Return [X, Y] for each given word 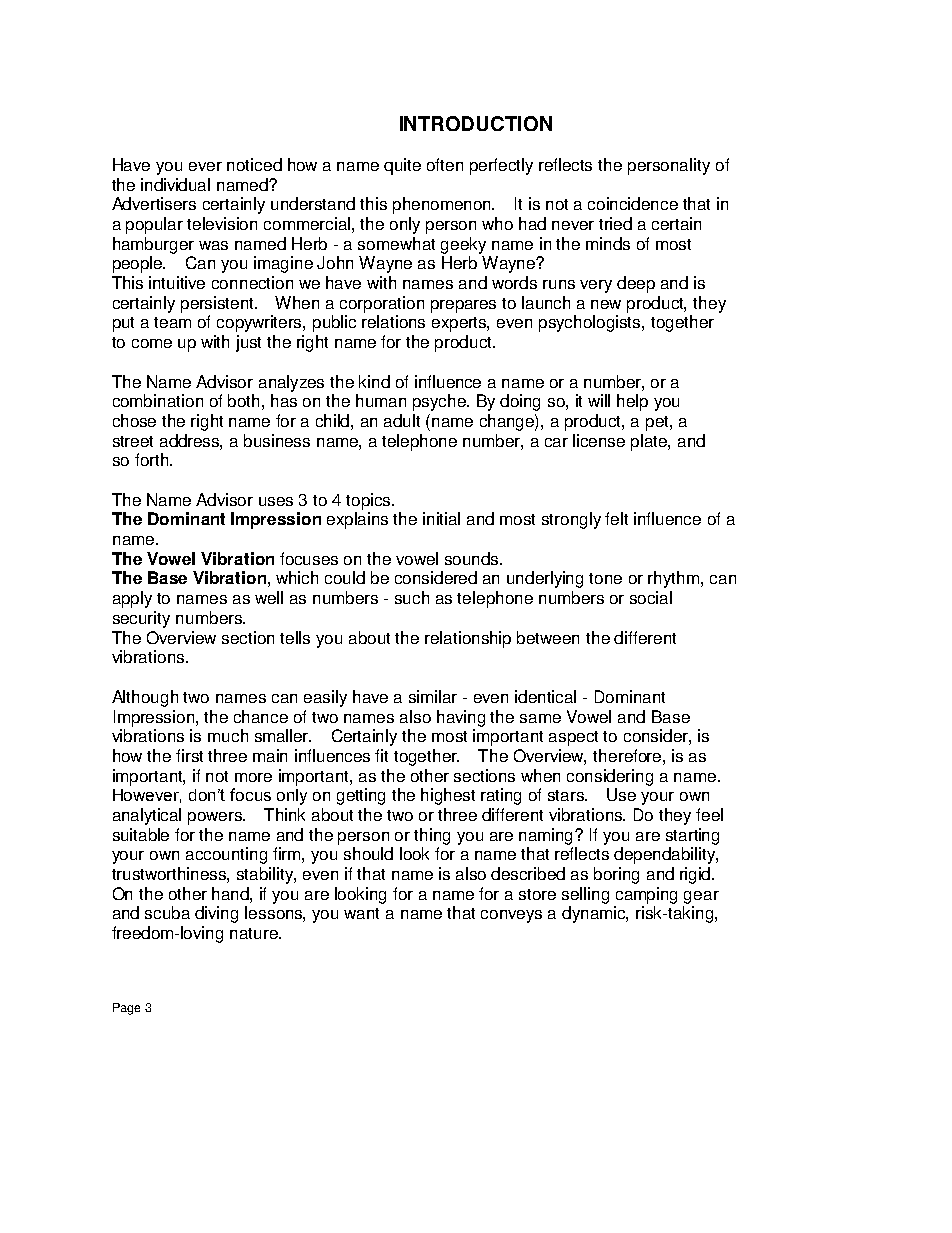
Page [126, 1009]
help [632, 402]
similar [433, 696]
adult [402, 420]
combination [158, 400]
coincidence [633, 203]
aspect [573, 738]
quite [402, 166]
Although [145, 698]
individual [175, 184]
